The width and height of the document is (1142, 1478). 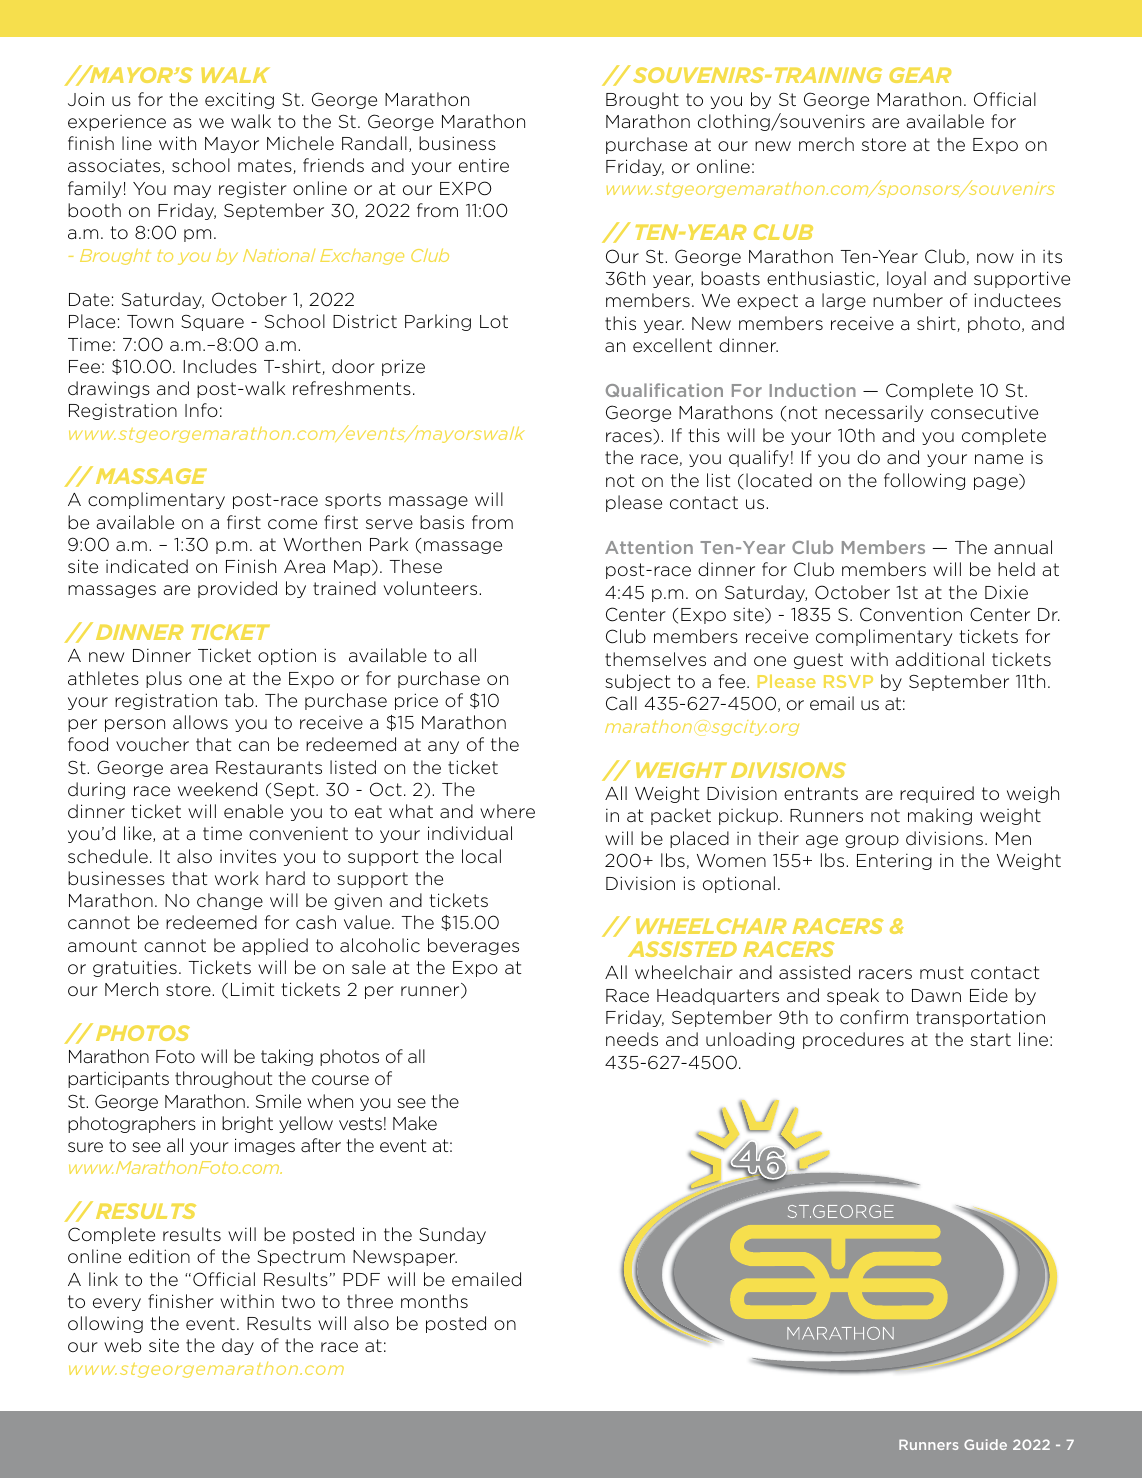 I want to click on entire, so click(x=484, y=166).
